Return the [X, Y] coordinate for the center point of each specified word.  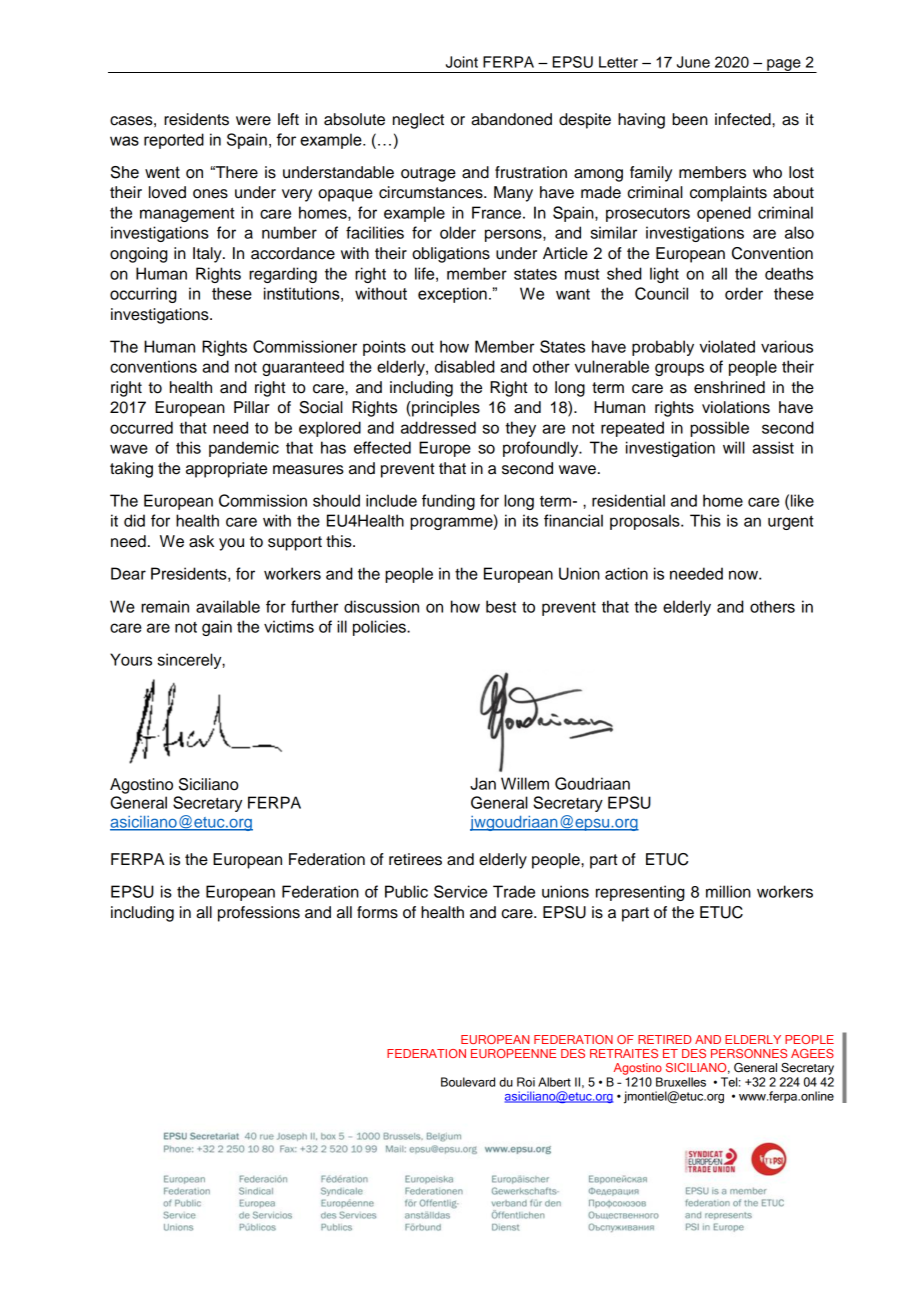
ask [201, 541]
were [253, 121]
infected [744, 119]
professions [259, 914]
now [744, 575]
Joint [462, 62]
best [501, 606]
